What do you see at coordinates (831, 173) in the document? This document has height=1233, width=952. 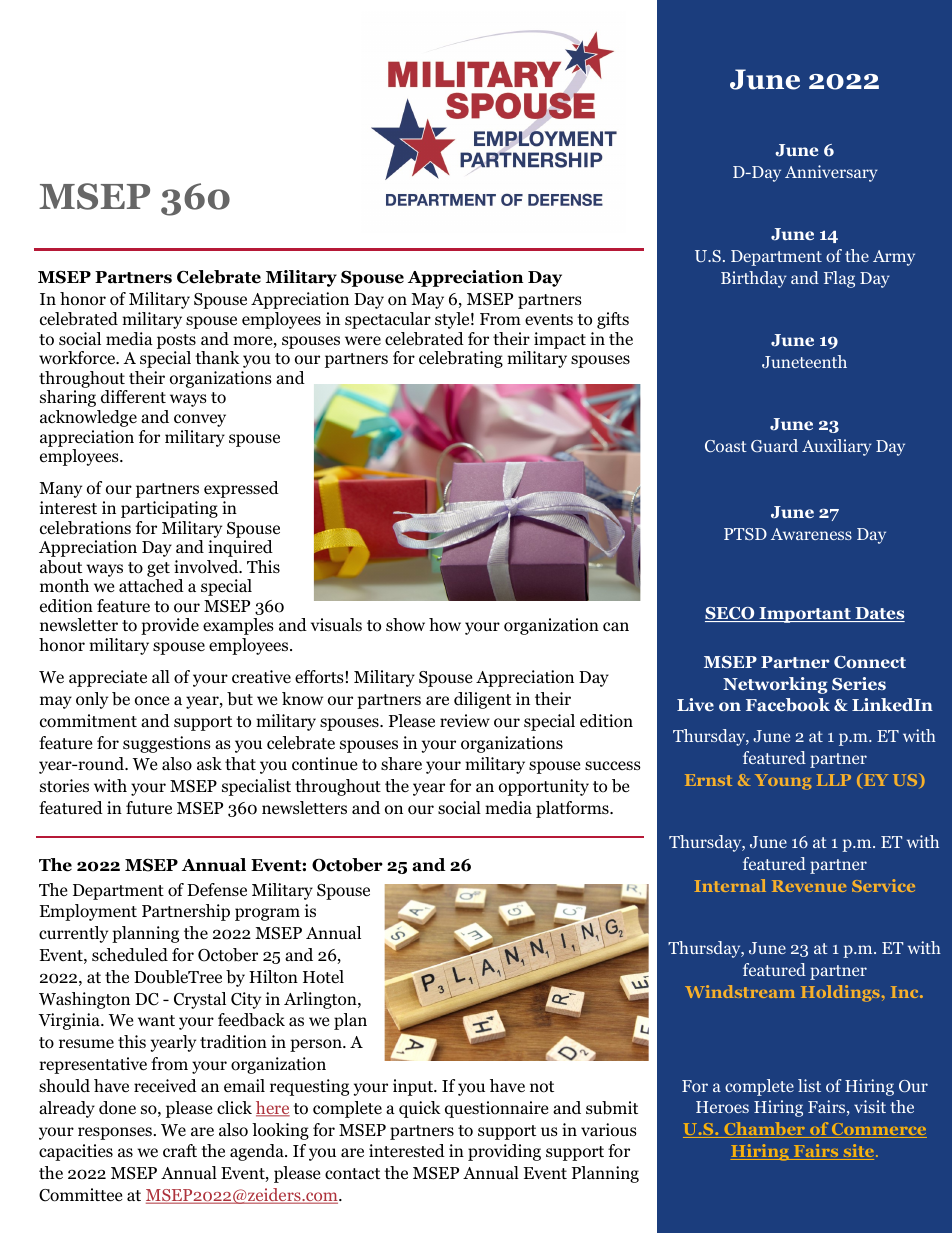 I see `Anniversary` at bounding box center [831, 173].
